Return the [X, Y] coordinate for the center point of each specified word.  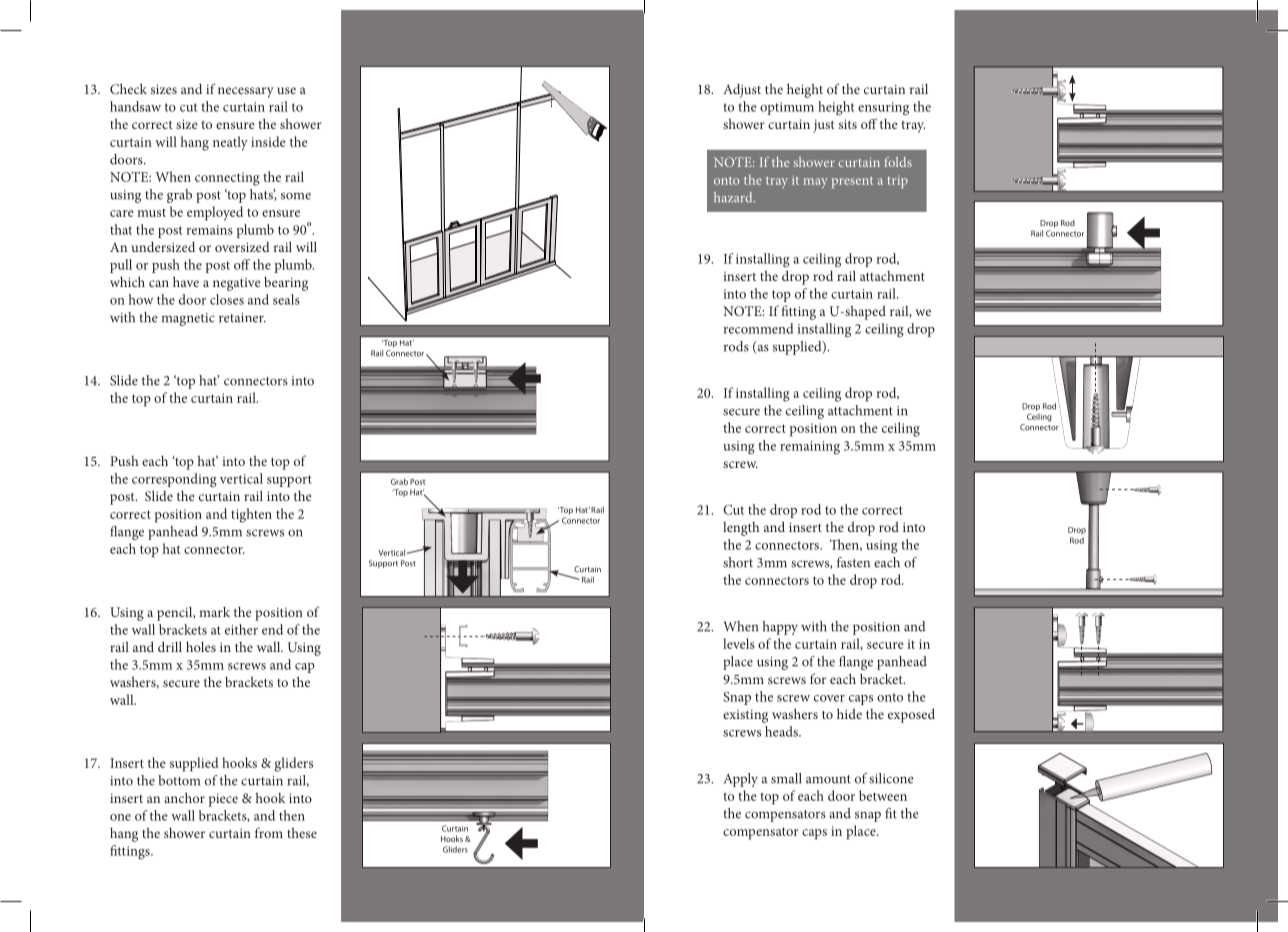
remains [210, 230]
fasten [853, 562]
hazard [734, 197]
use [286, 90]
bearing [286, 284]
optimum [787, 108]
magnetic [188, 319]
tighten [251, 515]
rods [736, 346]
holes [201, 646]
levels [739, 643]
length [741, 529]
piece [223, 800]
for [818, 678]
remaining [810, 447]
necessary [246, 92]
